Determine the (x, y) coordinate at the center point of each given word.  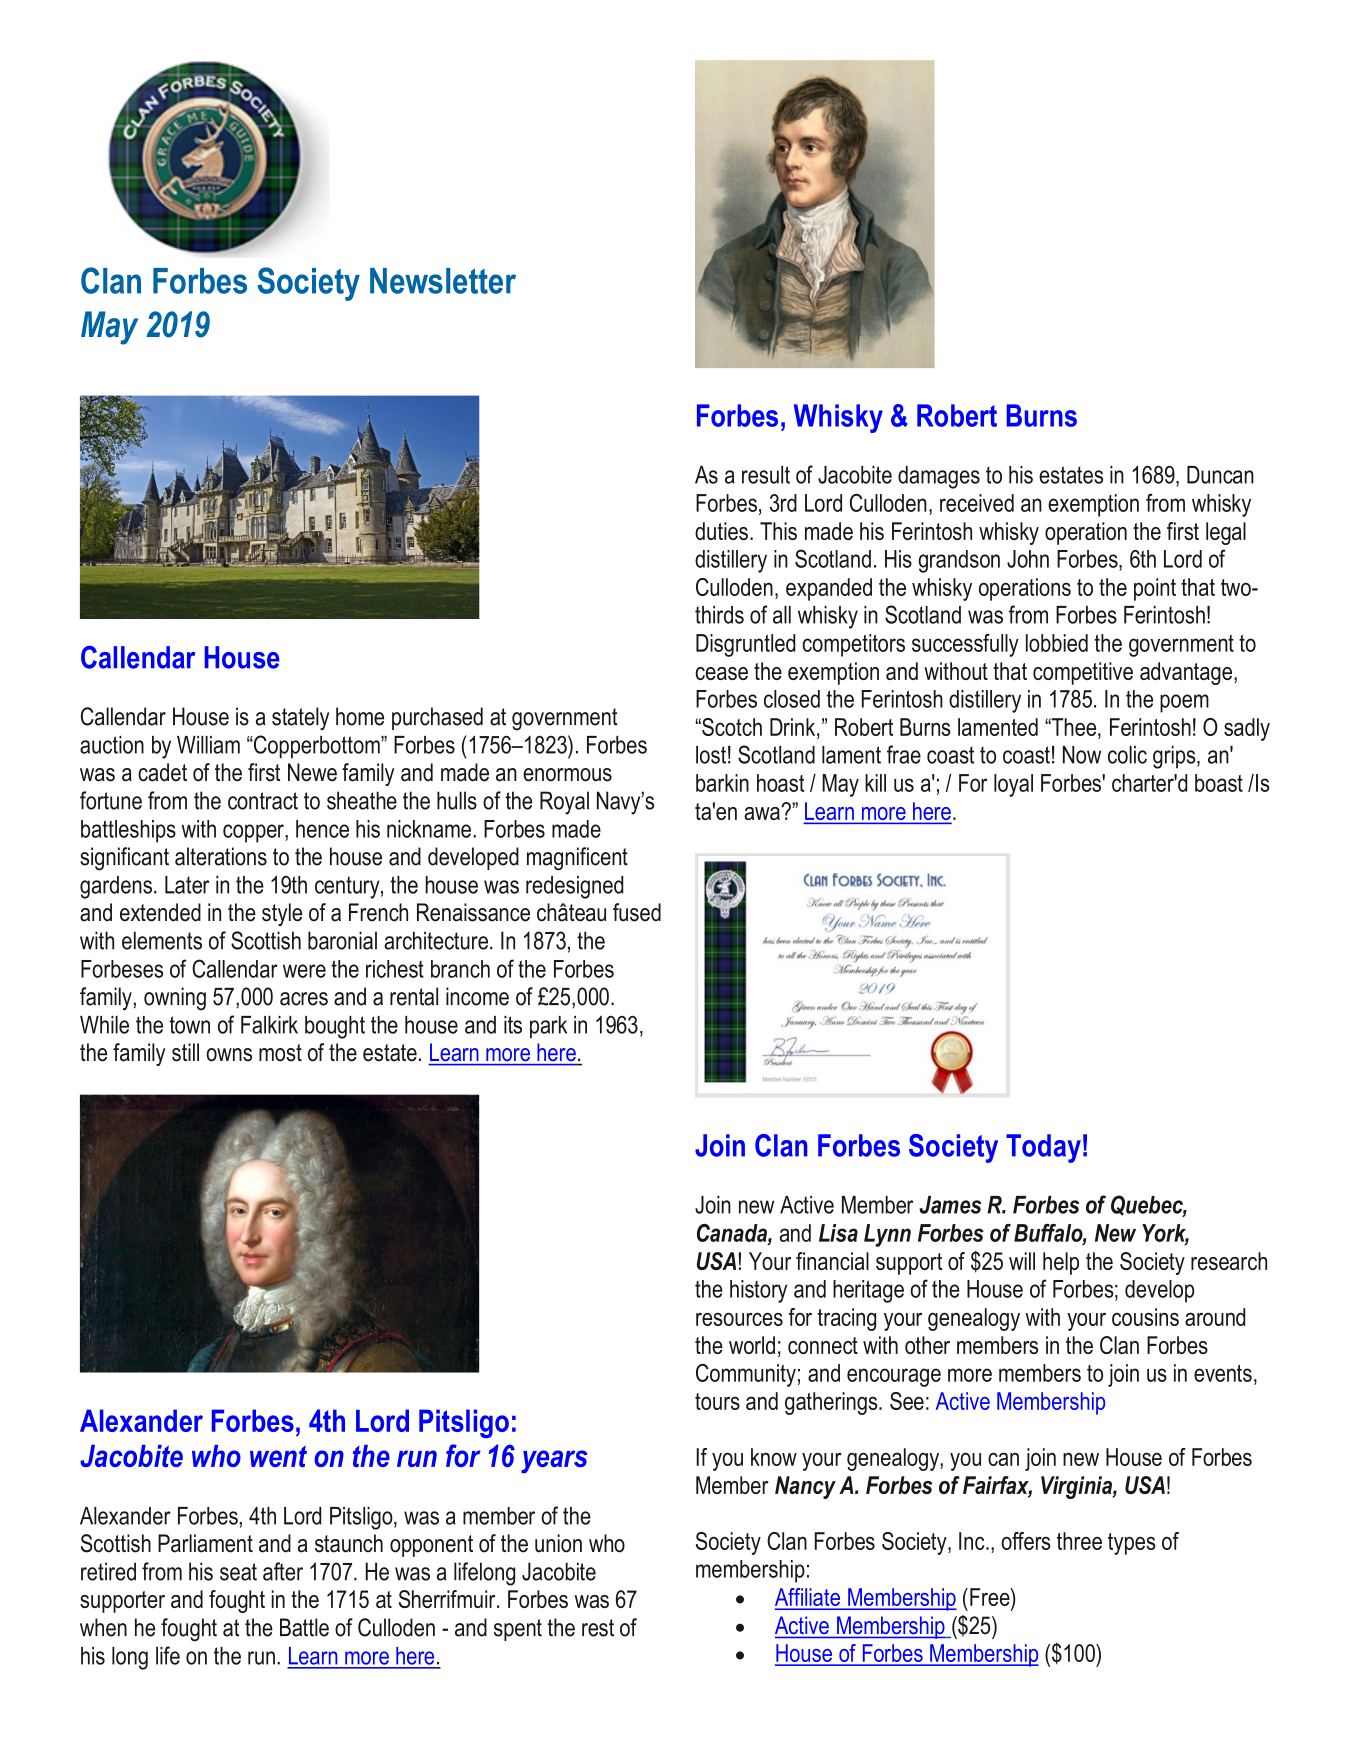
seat (238, 1572)
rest (598, 1628)
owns (229, 1055)
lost (711, 755)
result (766, 475)
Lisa (838, 1233)
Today (1043, 1148)
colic (1127, 755)
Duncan (1220, 475)
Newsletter (443, 281)
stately (300, 719)
